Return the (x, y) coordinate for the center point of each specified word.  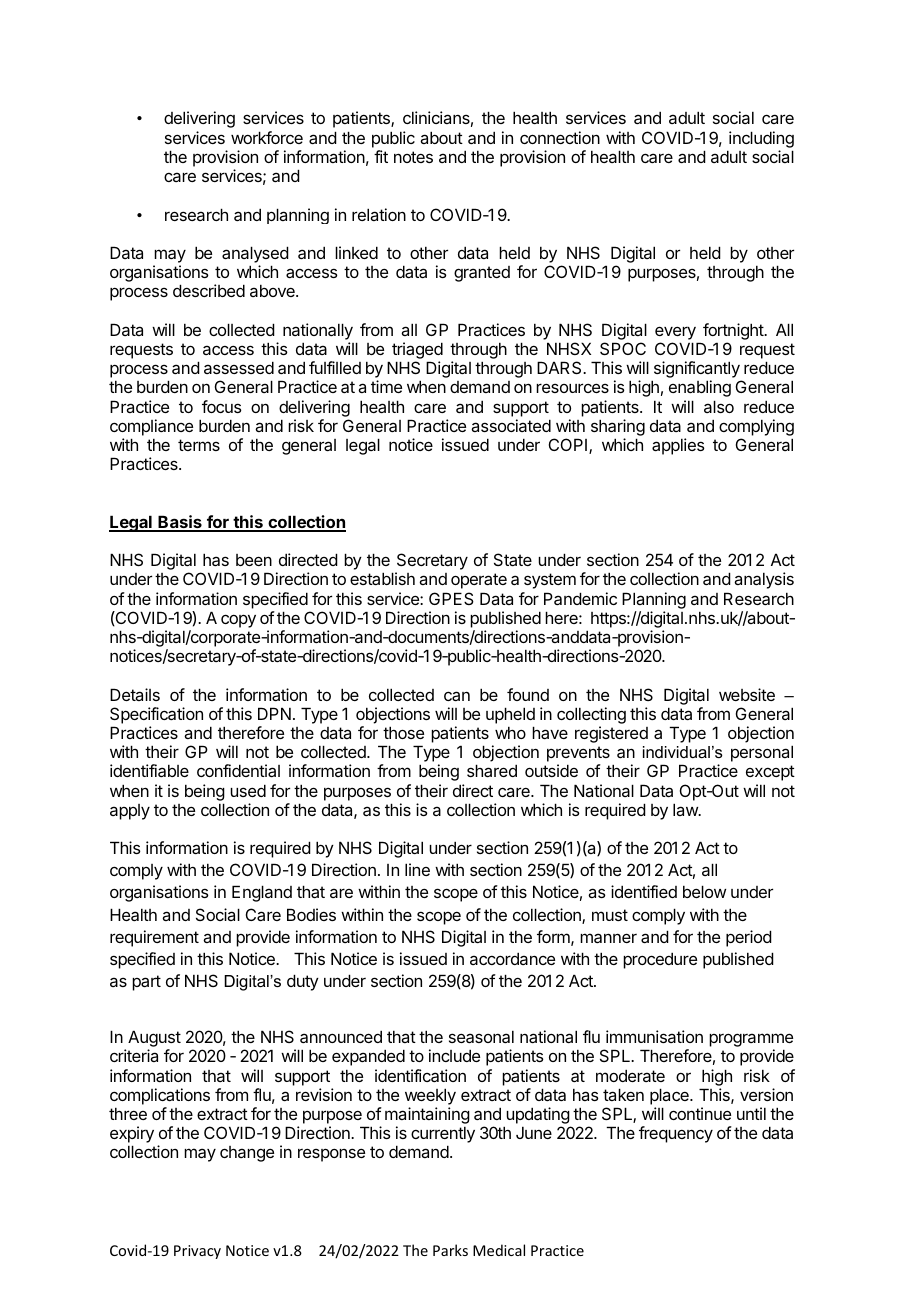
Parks (450, 1250)
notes (413, 157)
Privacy (197, 1252)
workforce (267, 137)
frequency (676, 1134)
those (403, 732)
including (761, 139)
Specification (156, 715)
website (747, 694)
